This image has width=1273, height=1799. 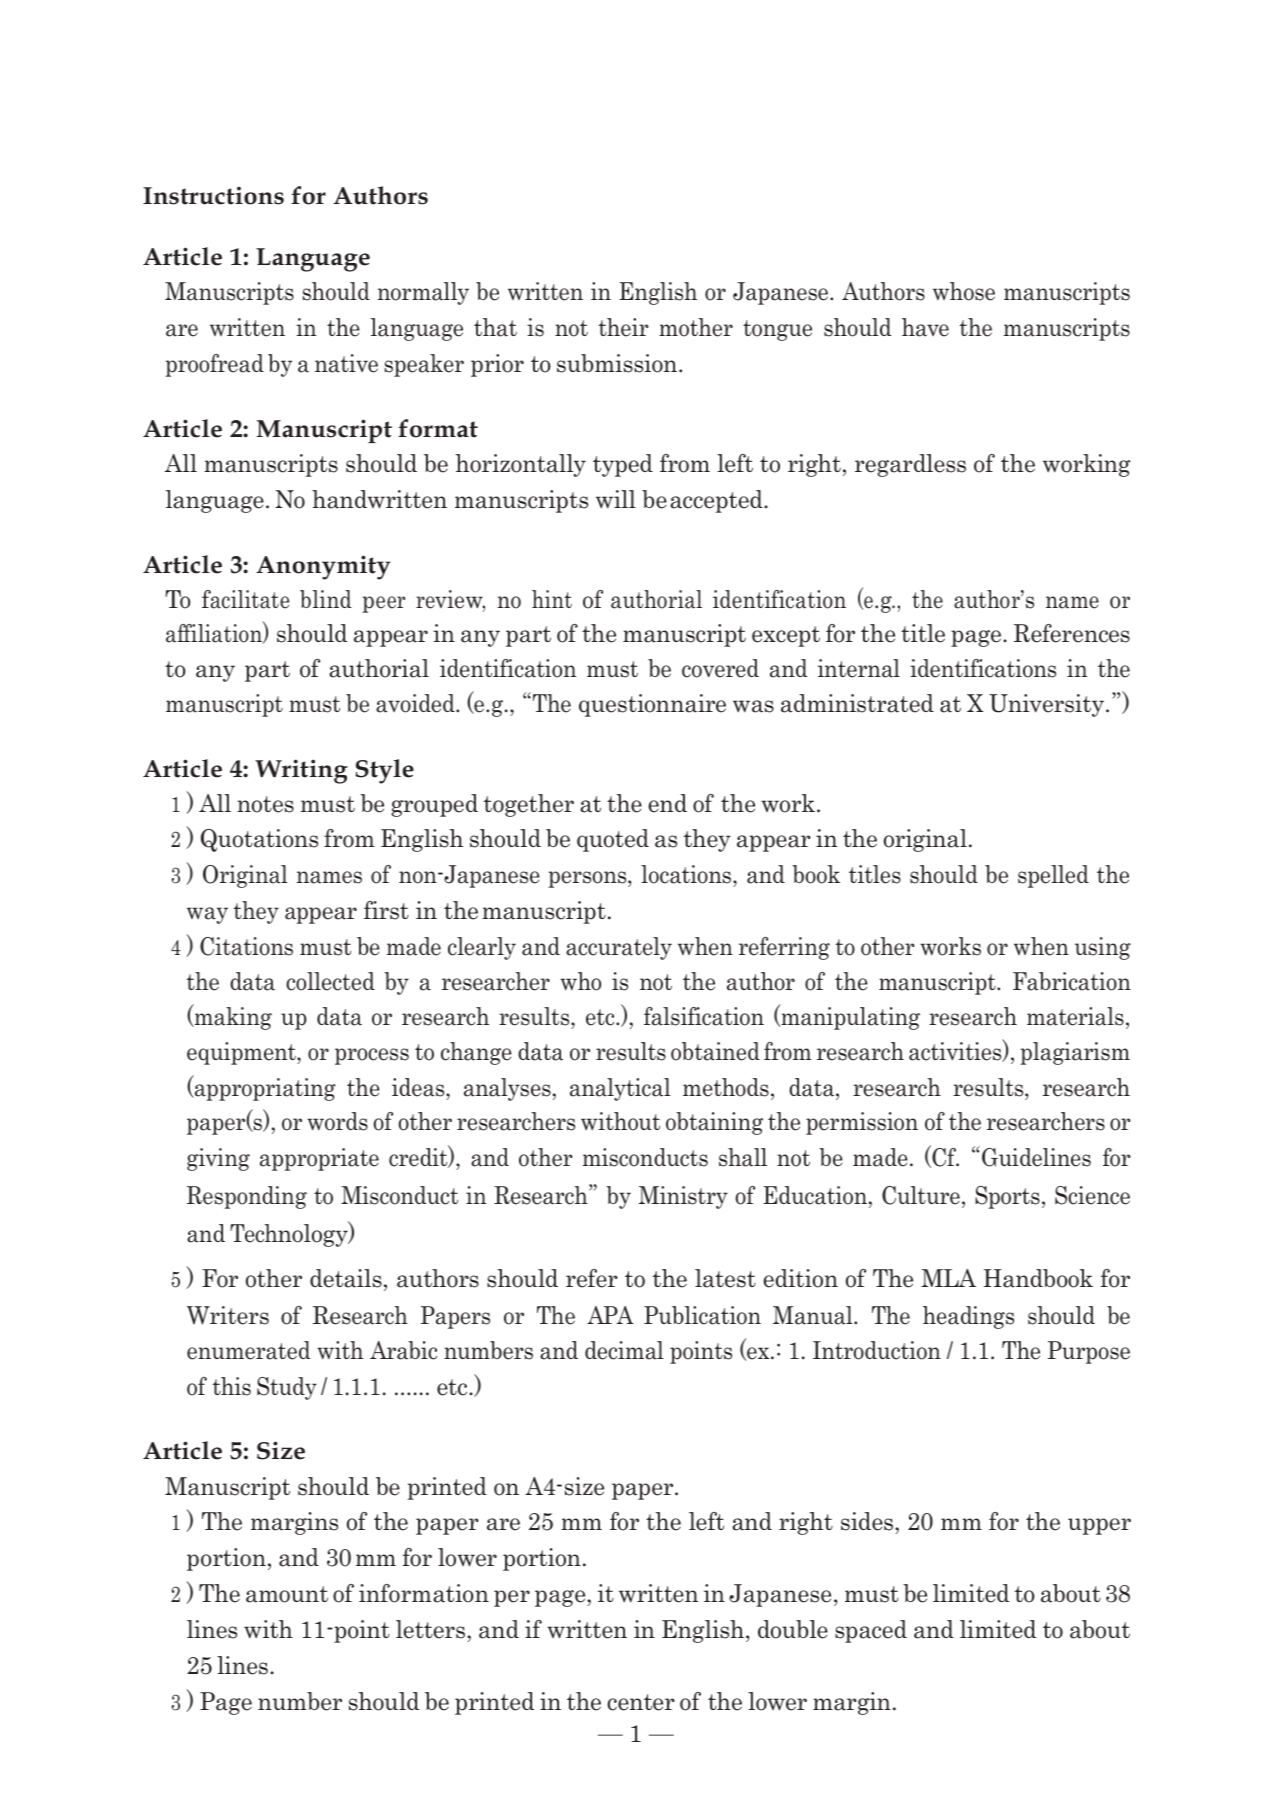 What do you see at coordinates (964, 291) in the image?
I see `whose` at bounding box center [964, 291].
